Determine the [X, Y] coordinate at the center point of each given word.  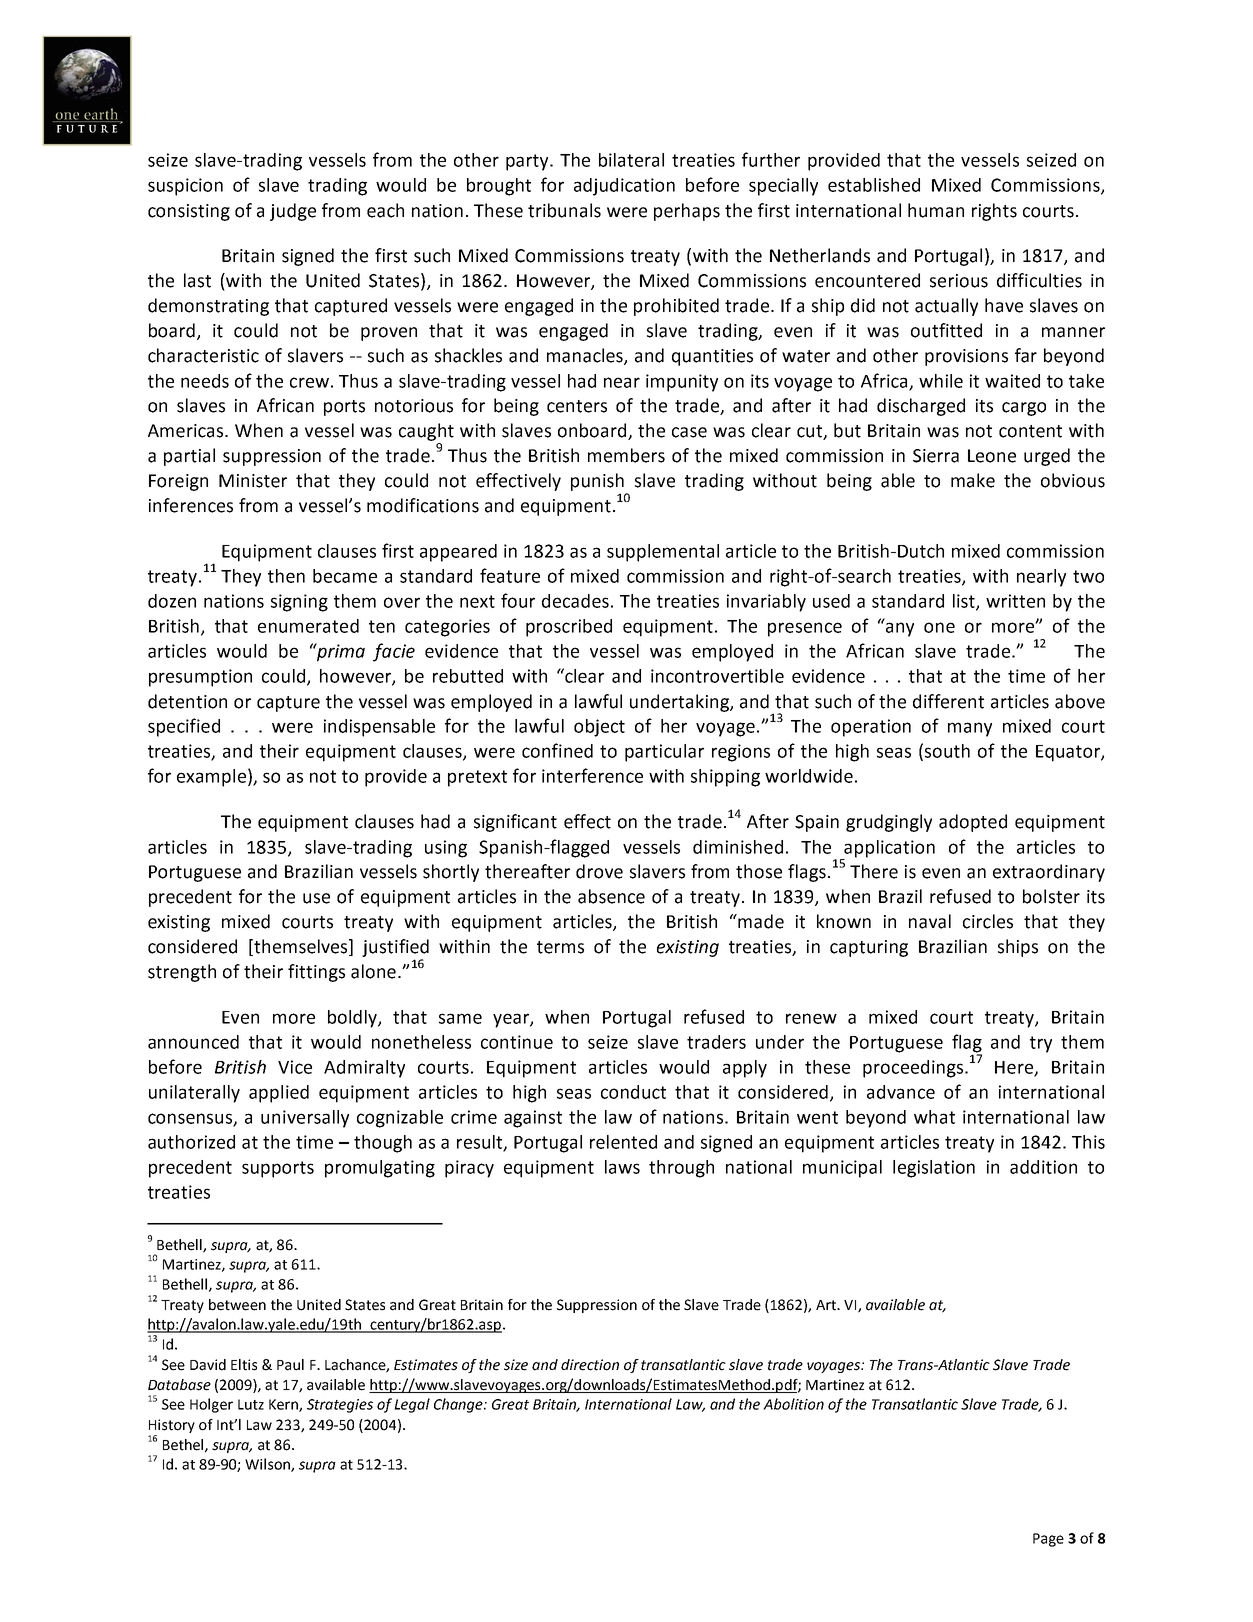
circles [988, 921]
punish [597, 482]
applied [279, 1094]
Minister [253, 481]
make [973, 480]
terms [560, 947]
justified [395, 948]
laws [622, 1167]
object [599, 728]
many [970, 729]
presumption [200, 678]
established [874, 185]
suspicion [185, 187]
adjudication [624, 187]
